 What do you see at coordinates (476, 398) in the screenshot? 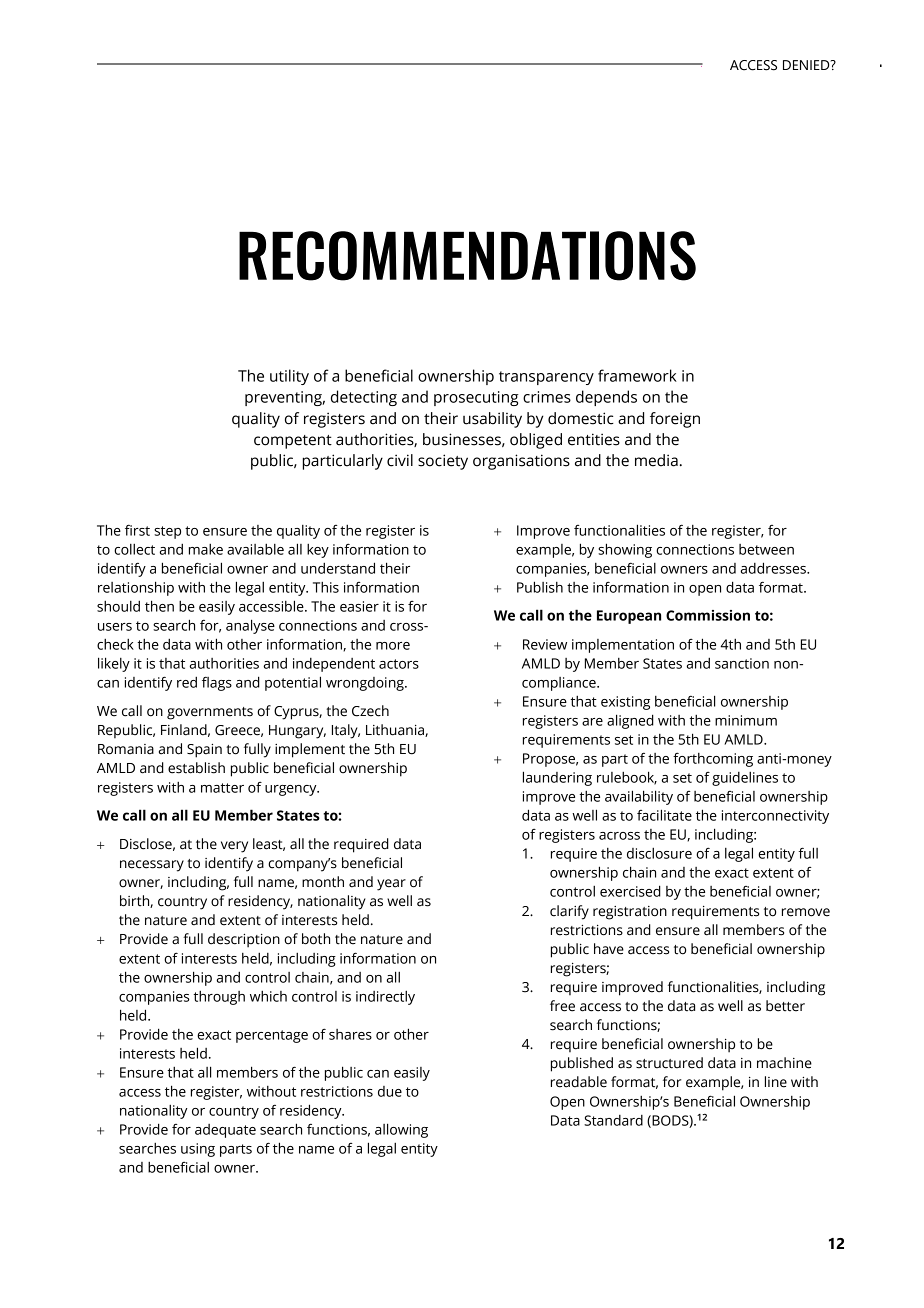
I see `prosecuting` at bounding box center [476, 398].
